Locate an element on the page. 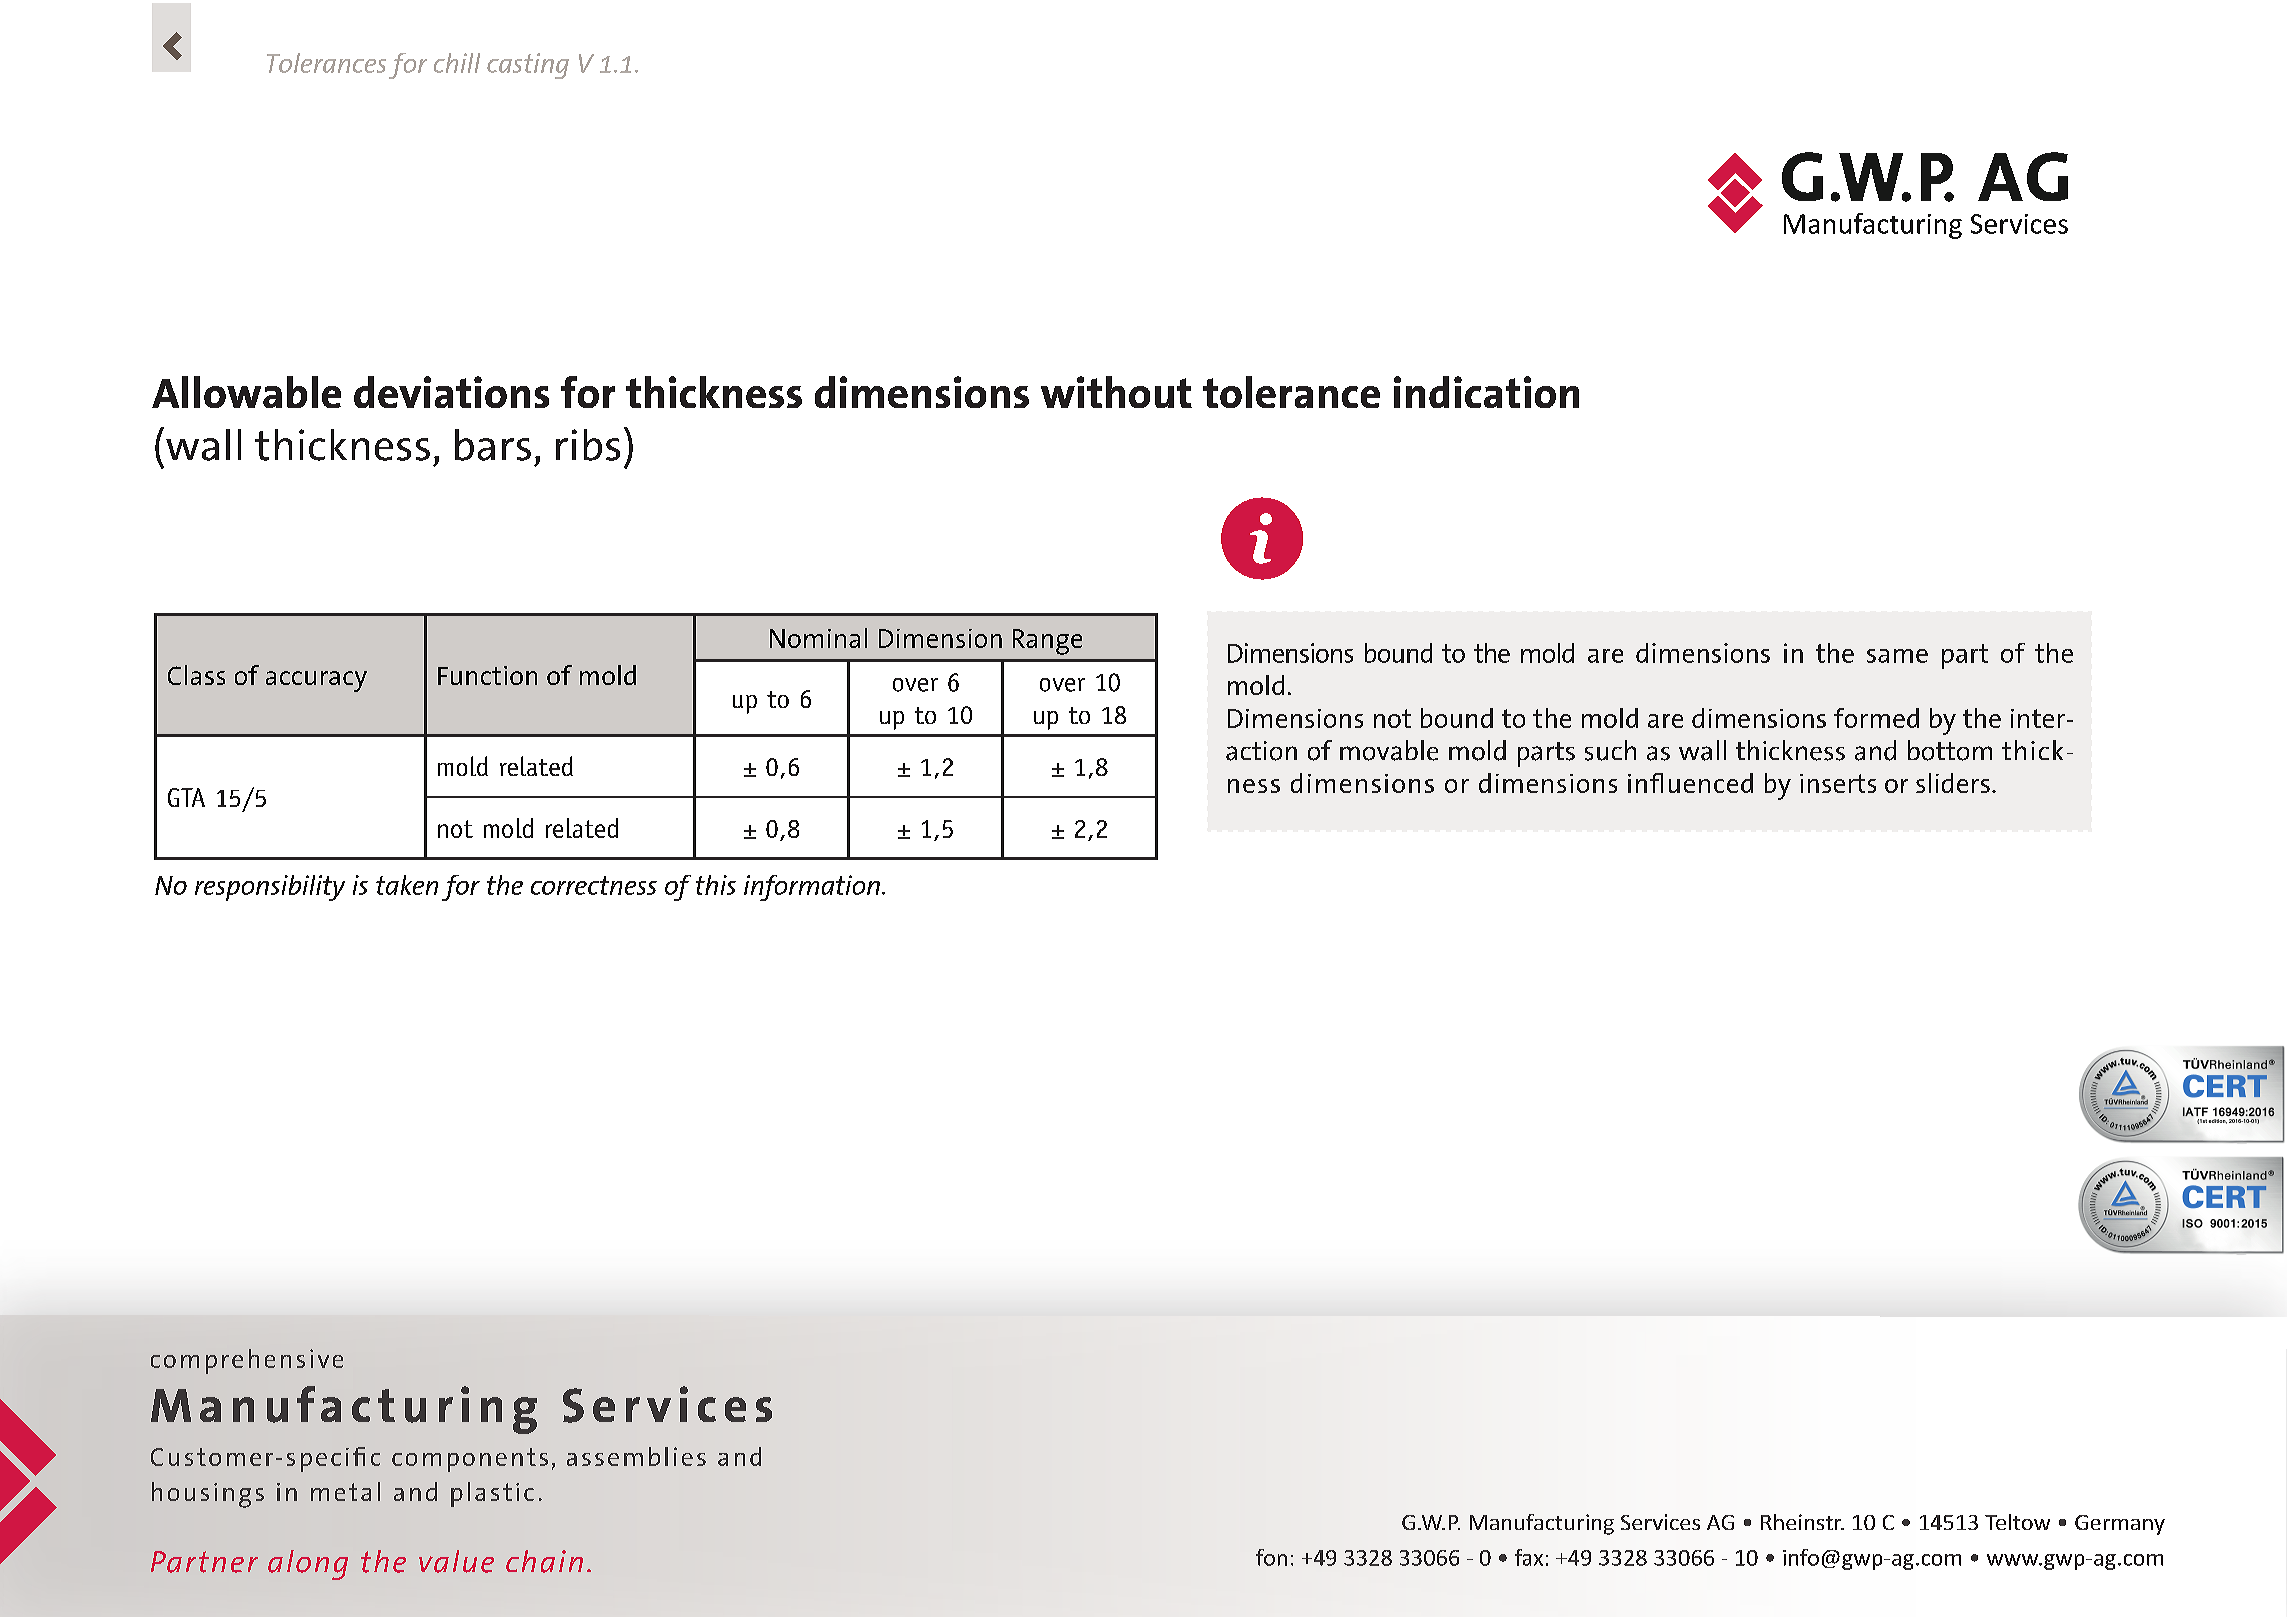  formed is located at coordinates (1876, 718).
